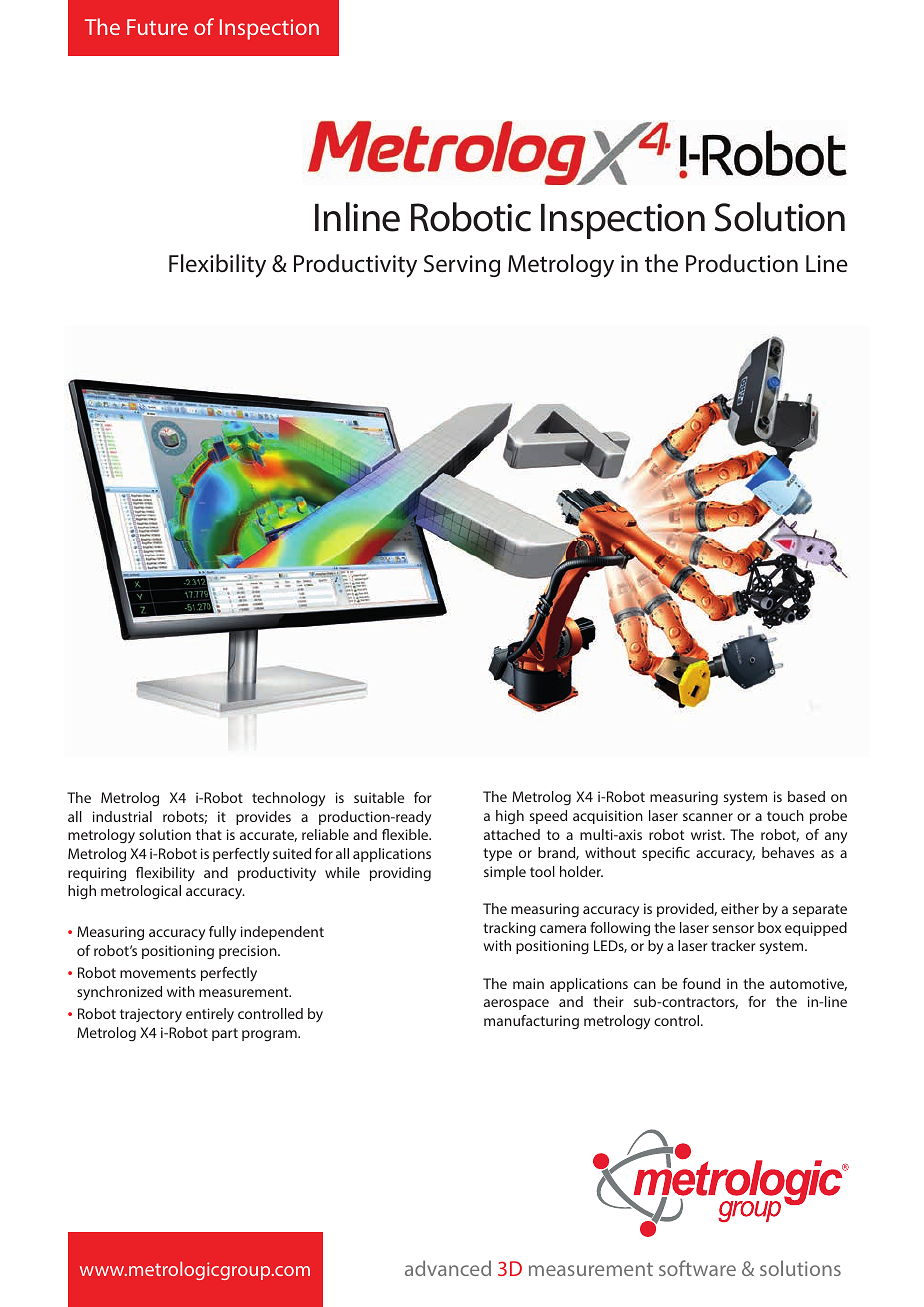 The width and height of the page is (924, 1307). I want to click on based, so click(806, 796).
